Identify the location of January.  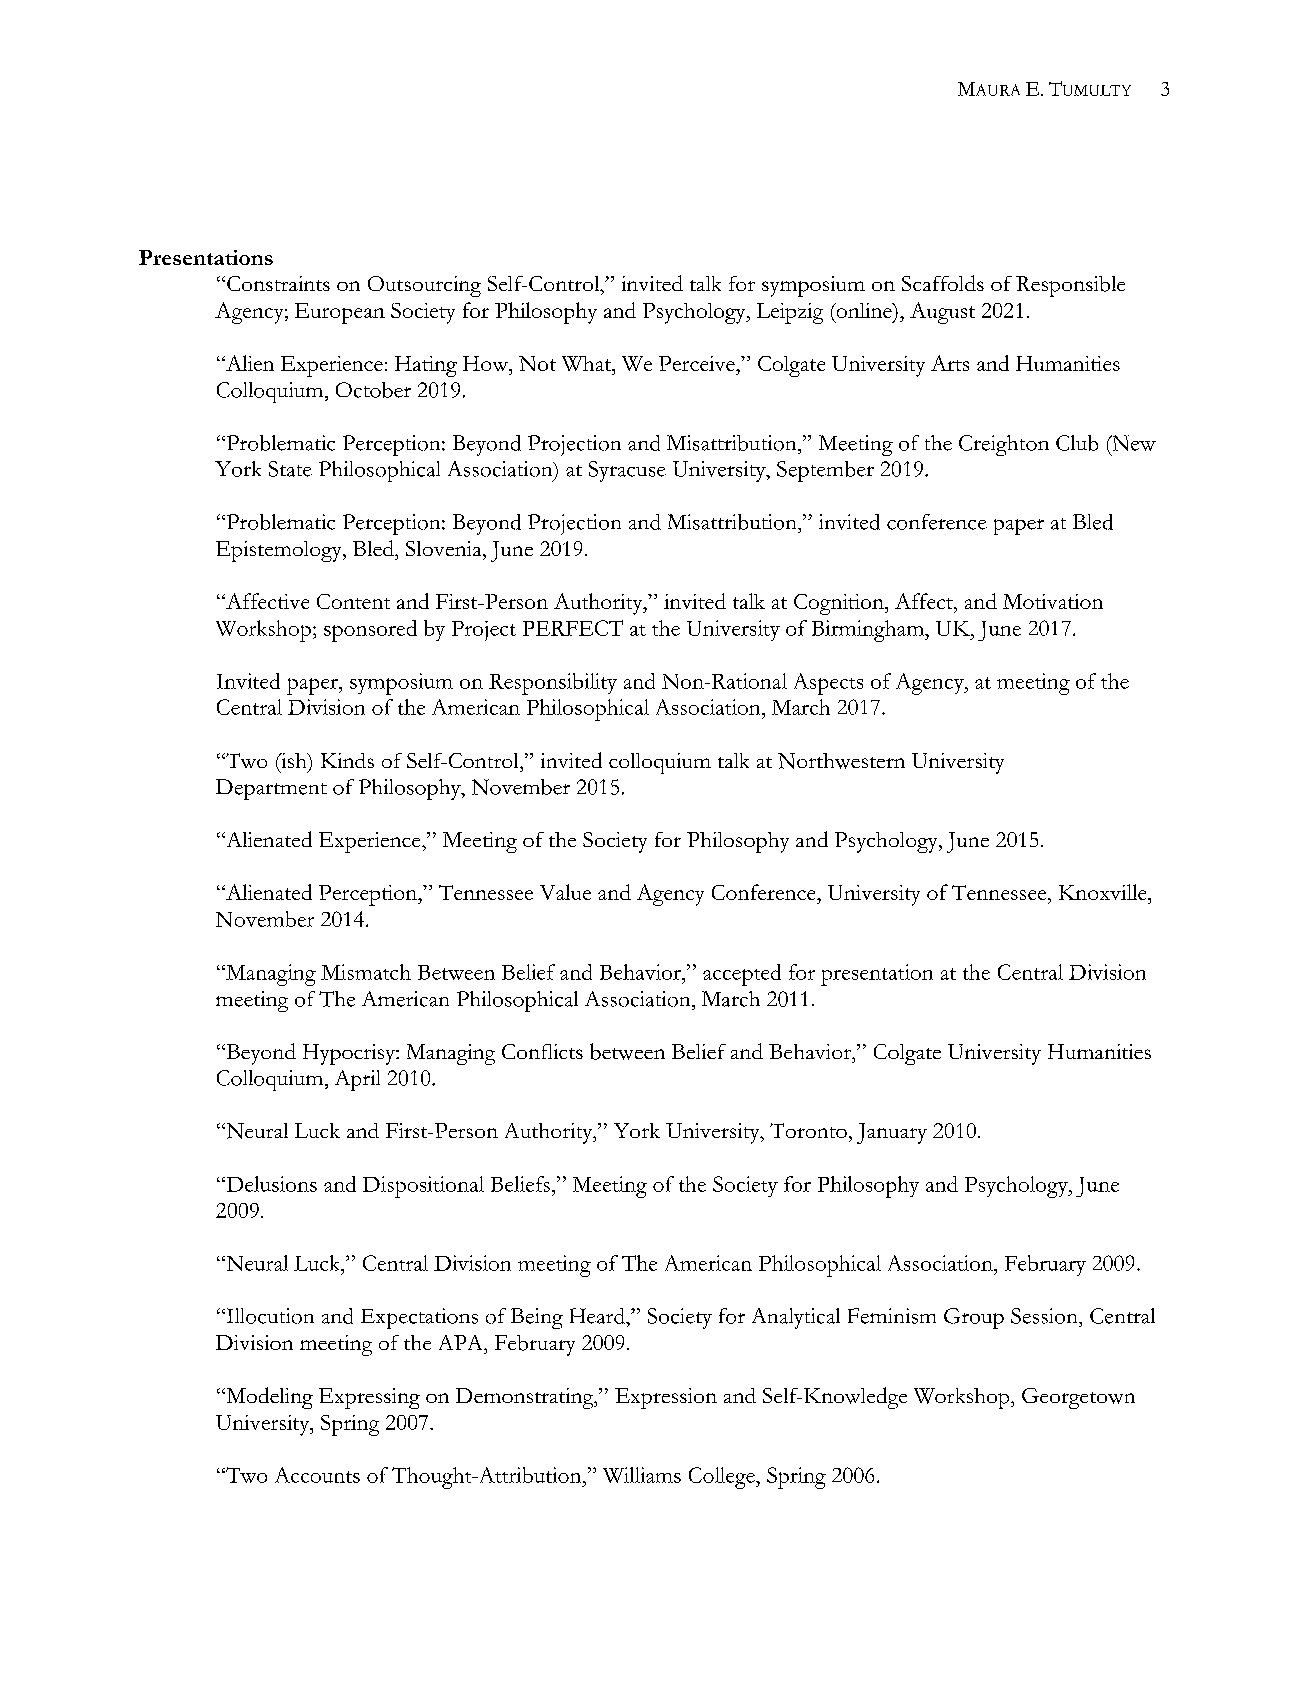
(892, 1133).
